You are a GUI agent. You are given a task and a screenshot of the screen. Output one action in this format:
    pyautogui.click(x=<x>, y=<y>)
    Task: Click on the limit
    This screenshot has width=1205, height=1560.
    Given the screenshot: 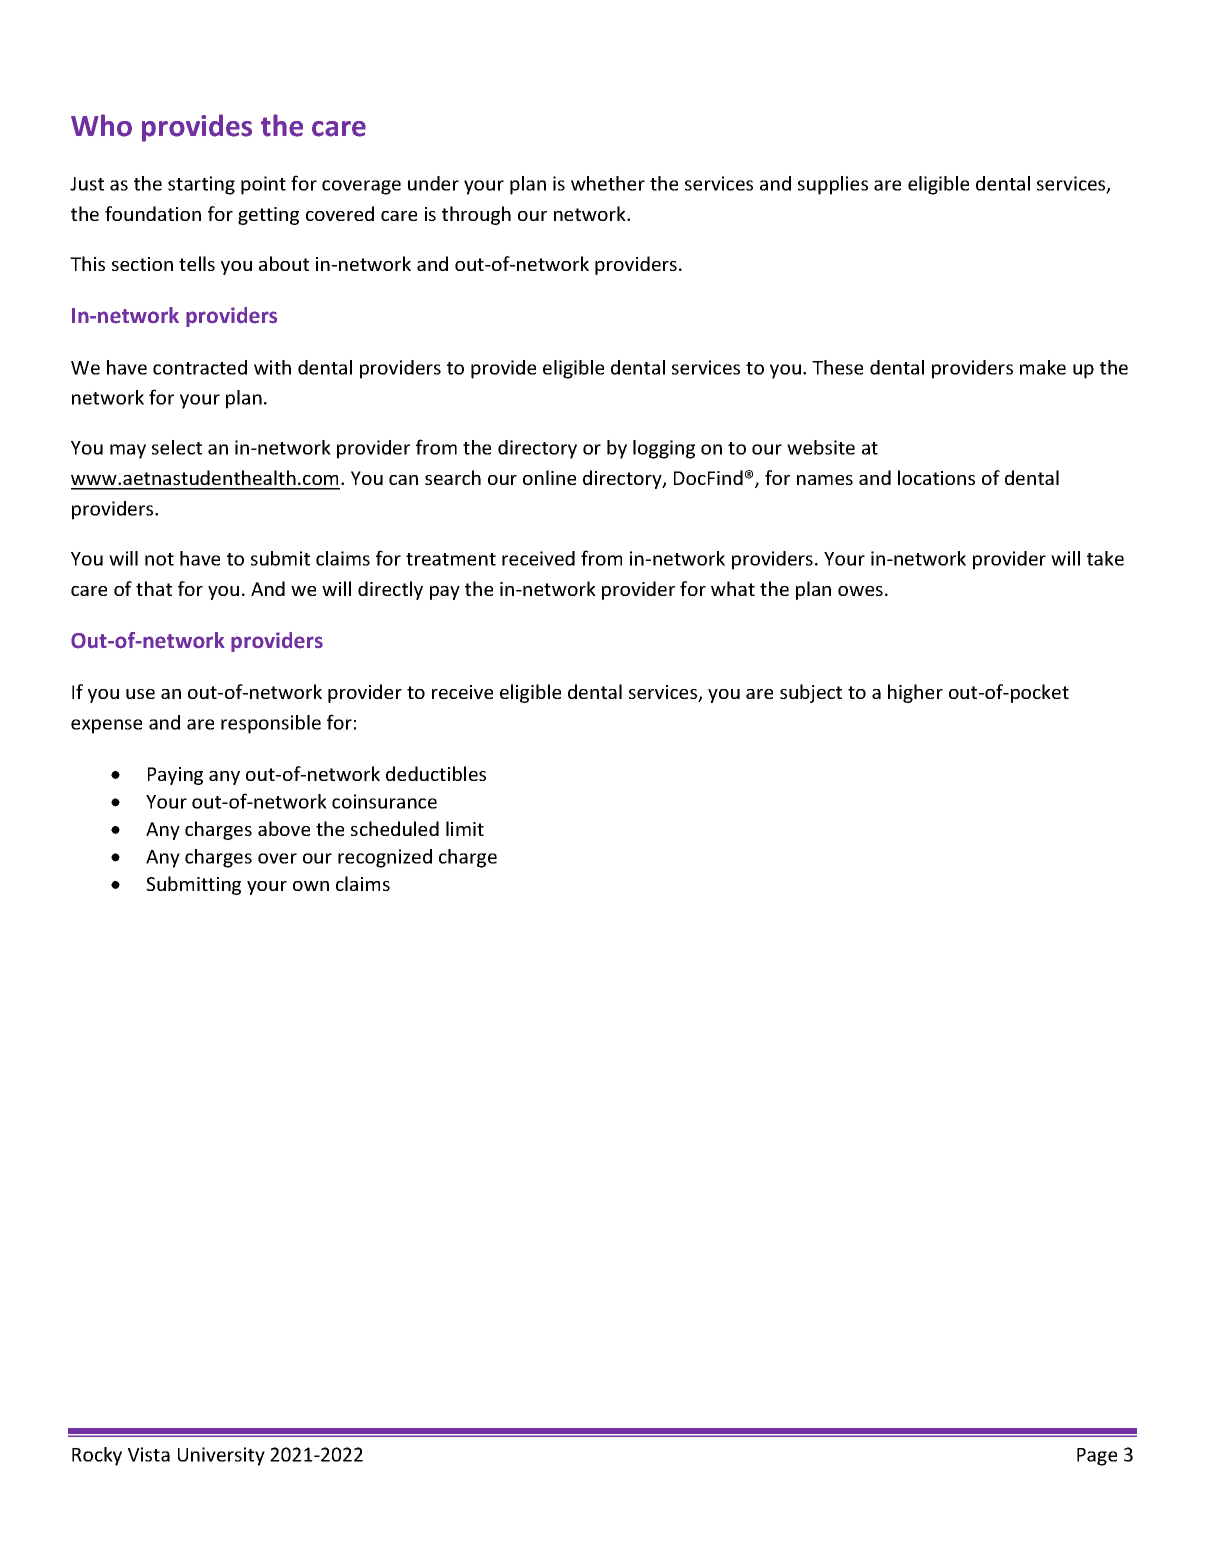 What is the action you would take?
    pyautogui.click(x=465, y=828)
